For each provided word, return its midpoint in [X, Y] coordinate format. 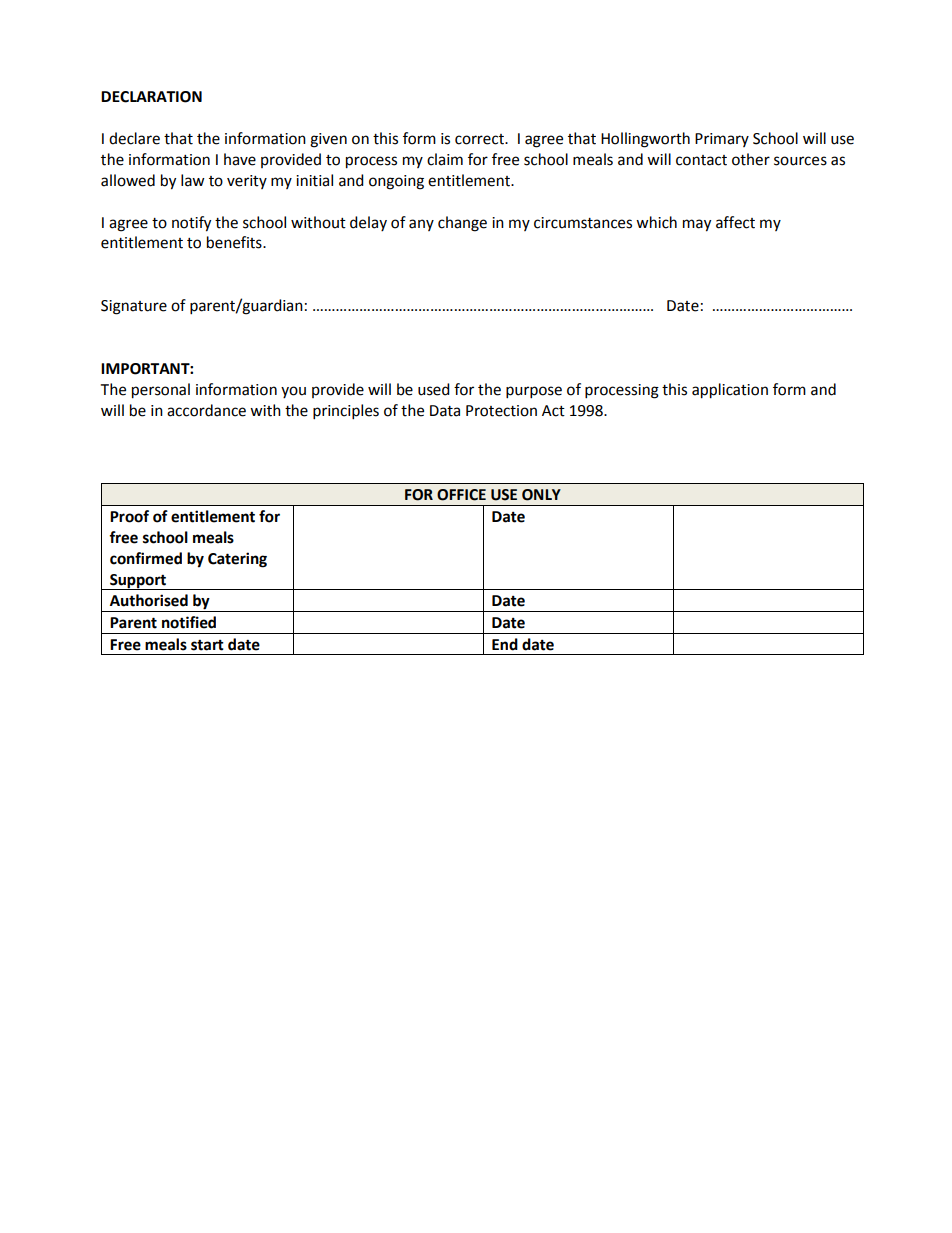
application [730, 391]
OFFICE [461, 495]
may [697, 225]
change [462, 224]
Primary [722, 140]
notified [189, 622]
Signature [134, 307]
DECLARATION [151, 97]
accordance [206, 410]
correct [480, 139]
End [505, 644]
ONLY [541, 495]
